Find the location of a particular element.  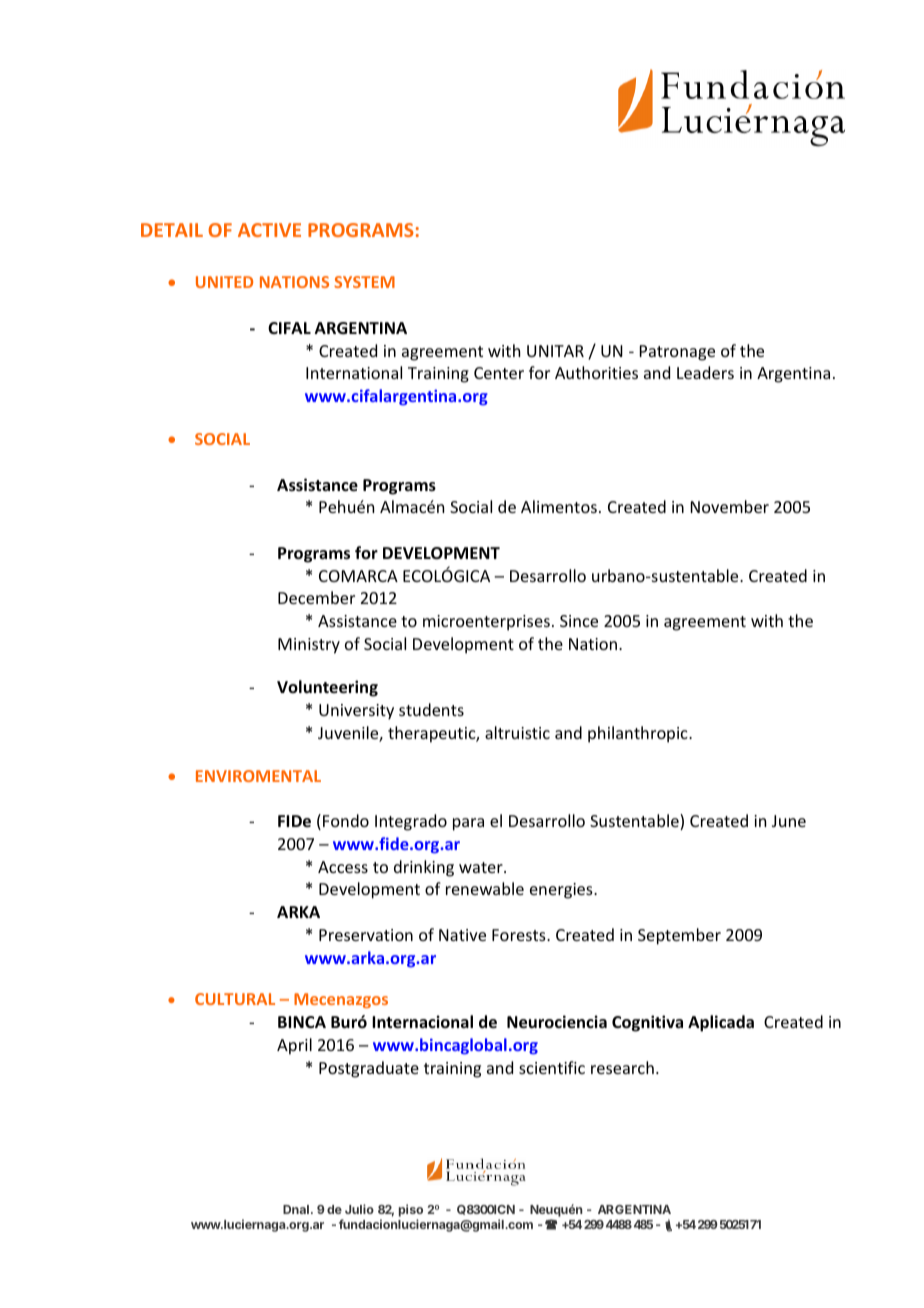

November is located at coordinates (730, 506).
